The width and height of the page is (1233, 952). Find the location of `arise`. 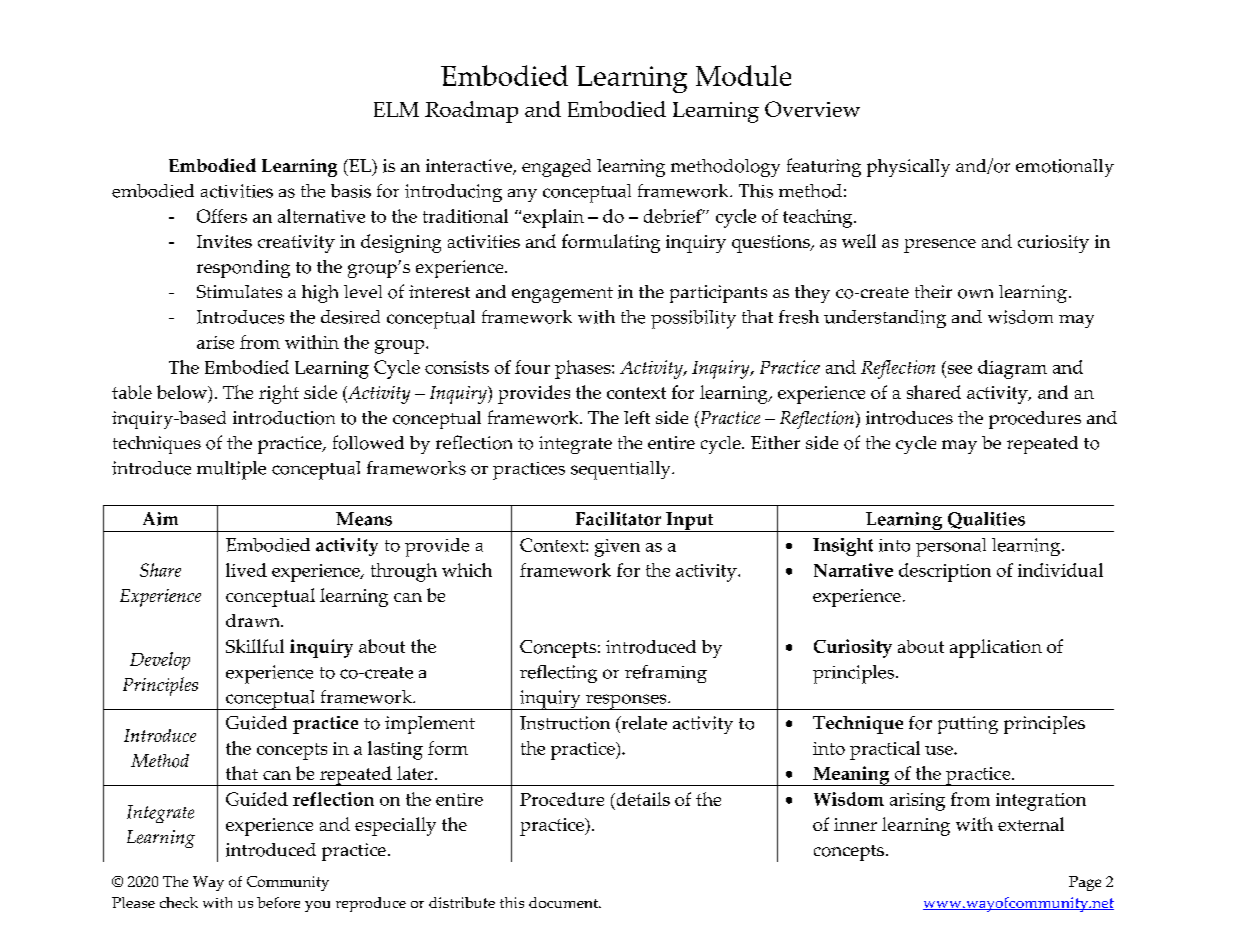

arise is located at coordinates (215, 342).
